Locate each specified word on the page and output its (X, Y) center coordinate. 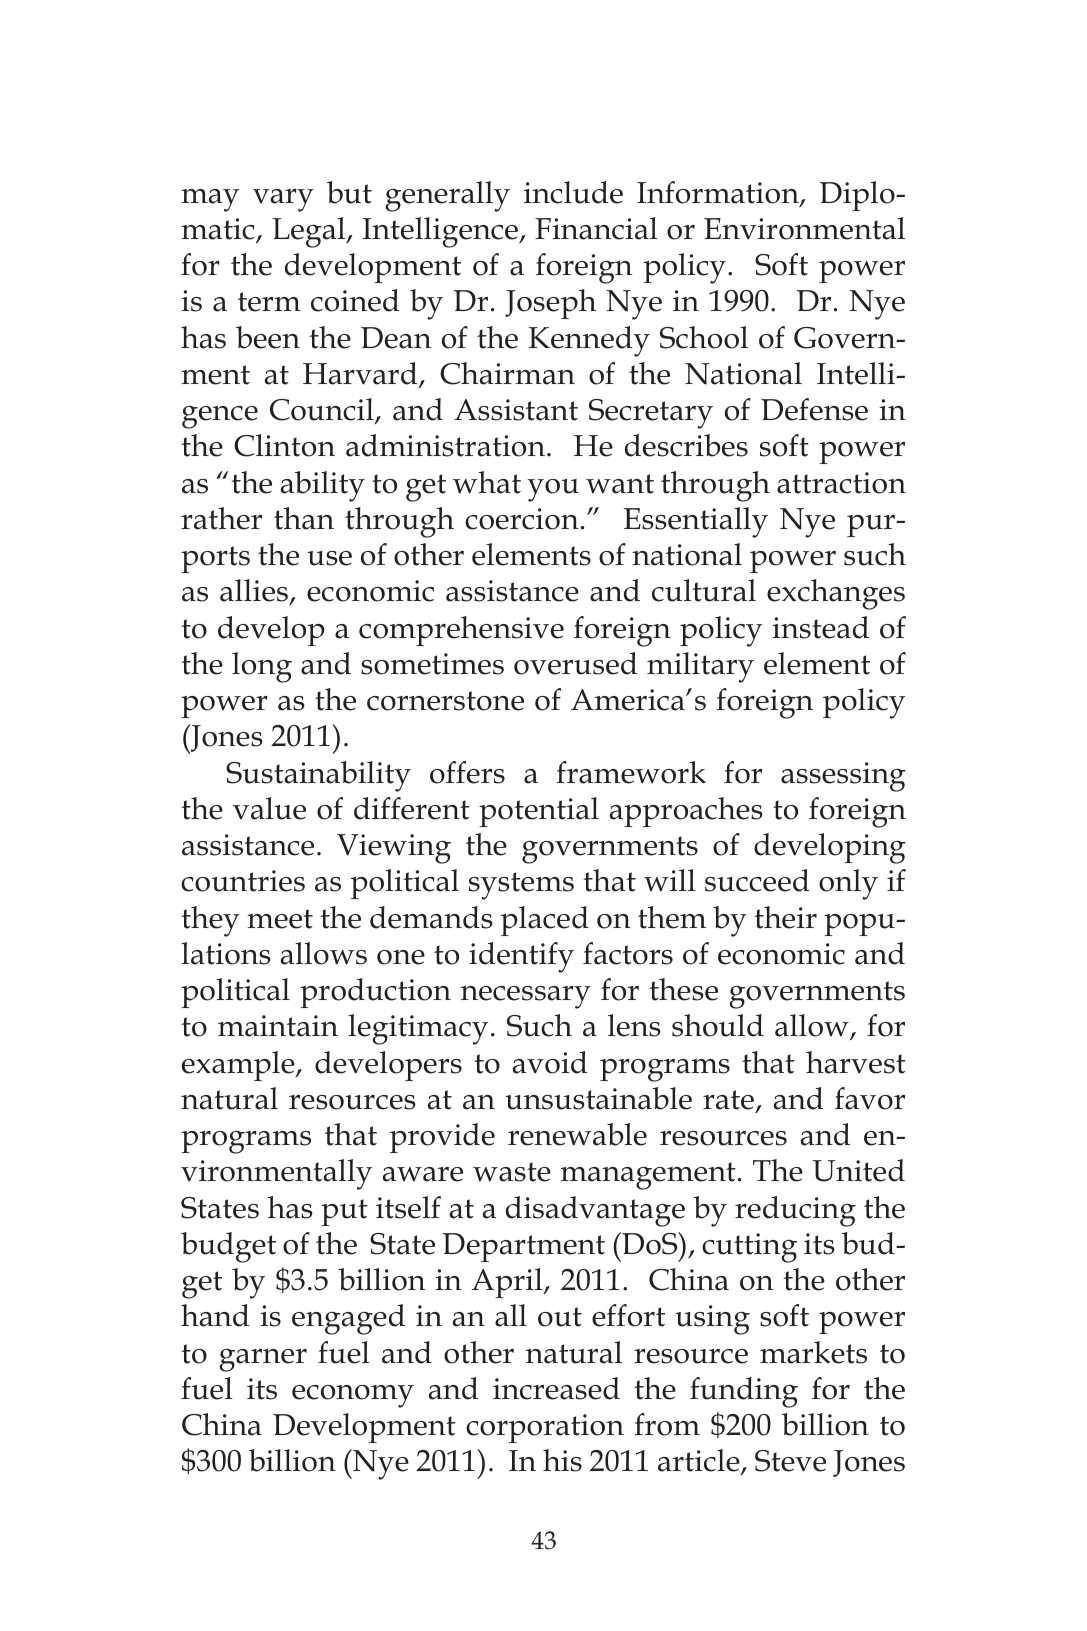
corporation (545, 1428)
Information (719, 193)
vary (283, 200)
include (573, 192)
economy (353, 1396)
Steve (790, 1461)
